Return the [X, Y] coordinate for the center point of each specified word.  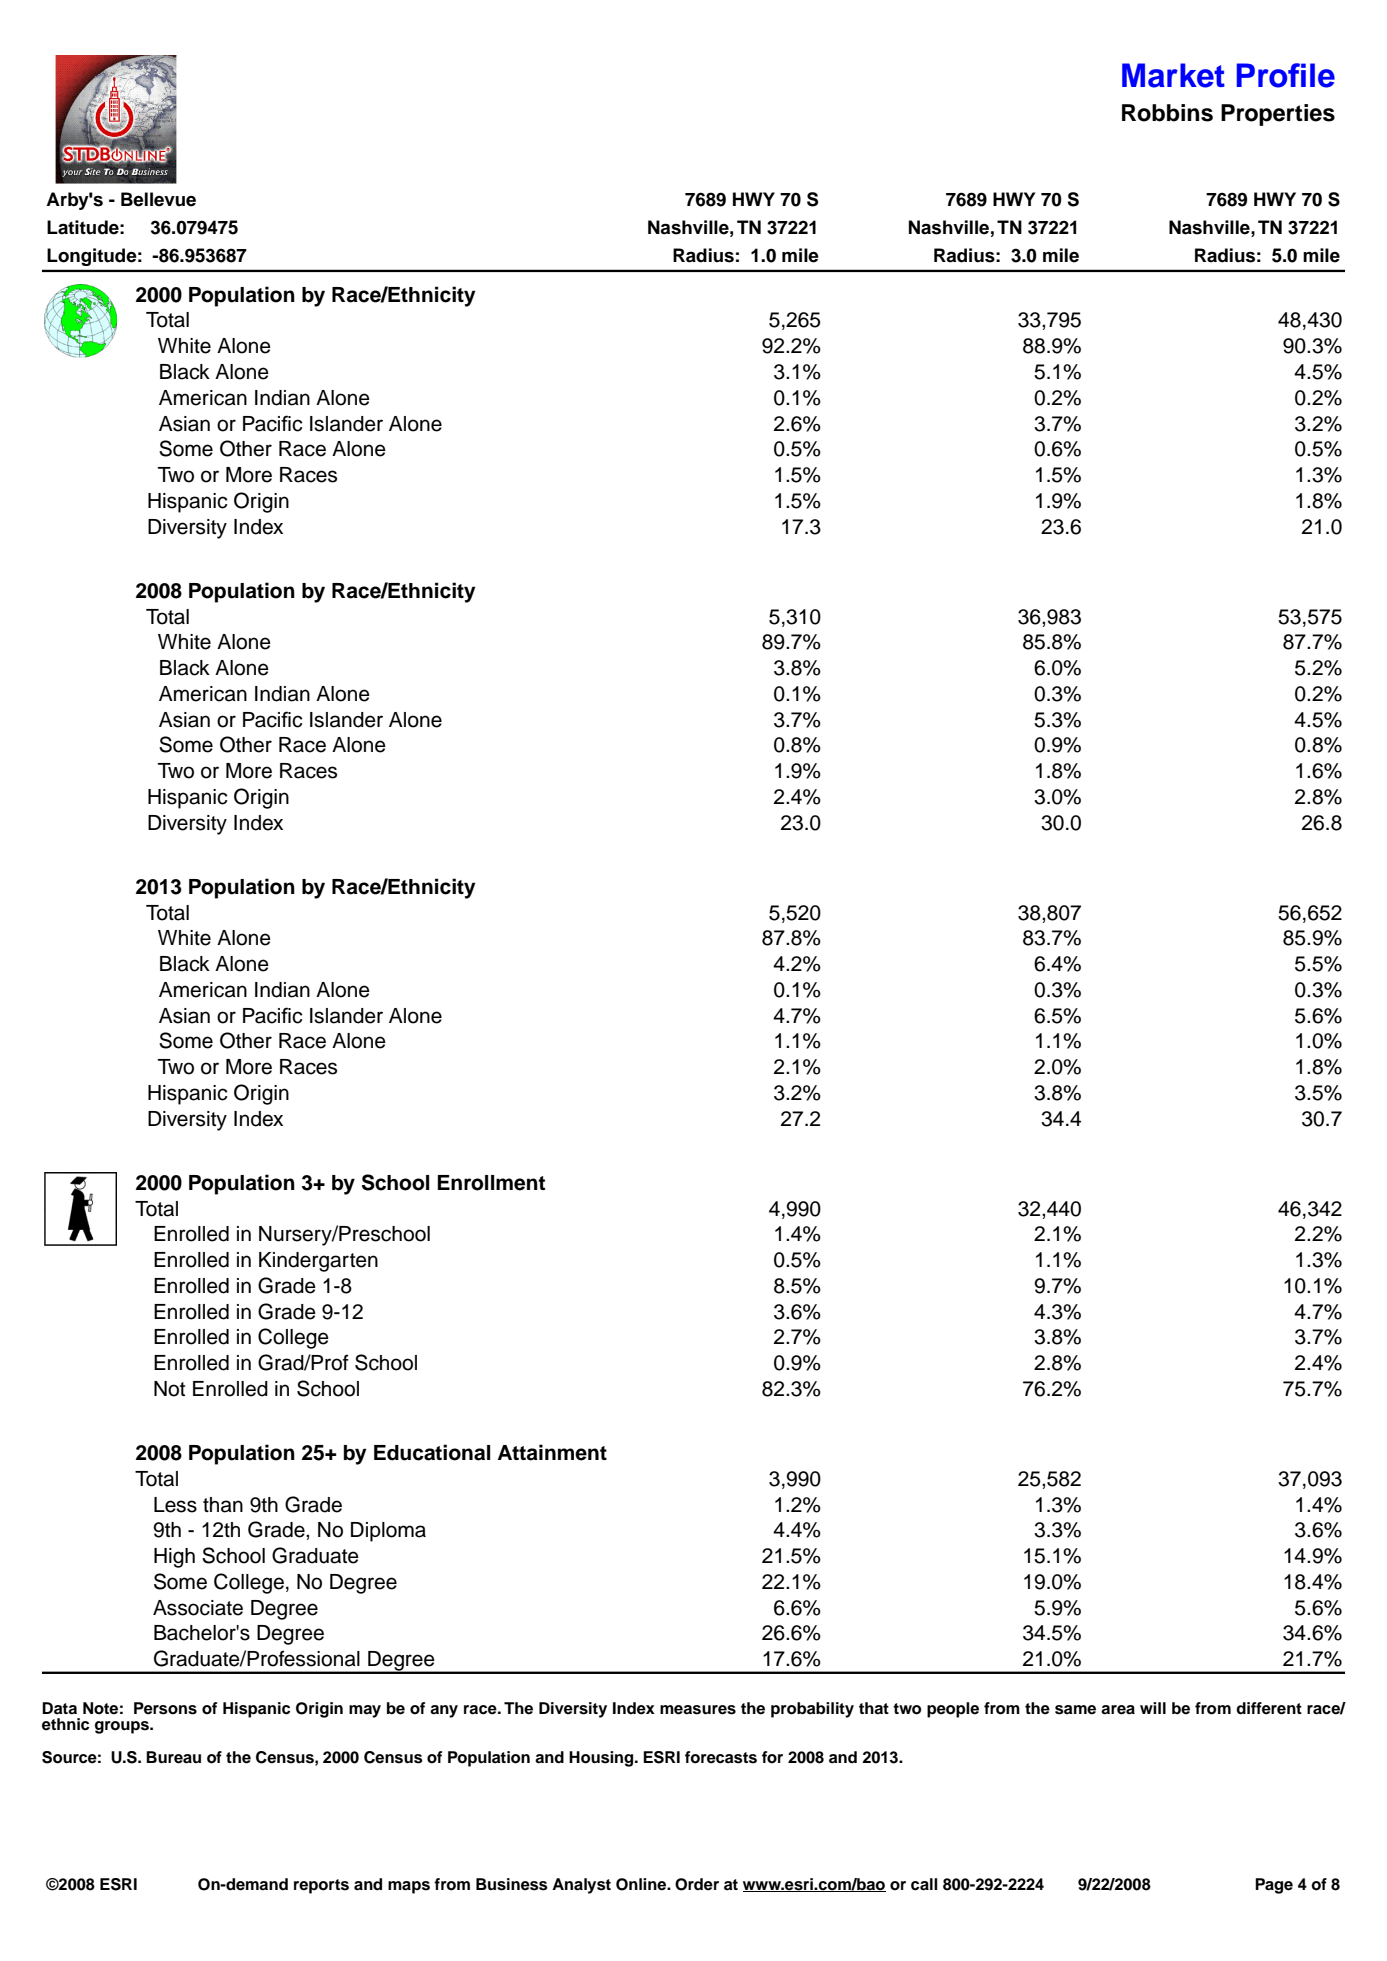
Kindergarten [318, 1262]
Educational [432, 1452]
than [223, 1505]
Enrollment [491, 1183]
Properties [1278, 115]
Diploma [388, 1532]
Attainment [552, 1452]
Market [1173, 75]
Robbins [1167, 113]
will [1153, 1708]
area [1118, 1710]
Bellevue [158, 199]
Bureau [173, 1757]
